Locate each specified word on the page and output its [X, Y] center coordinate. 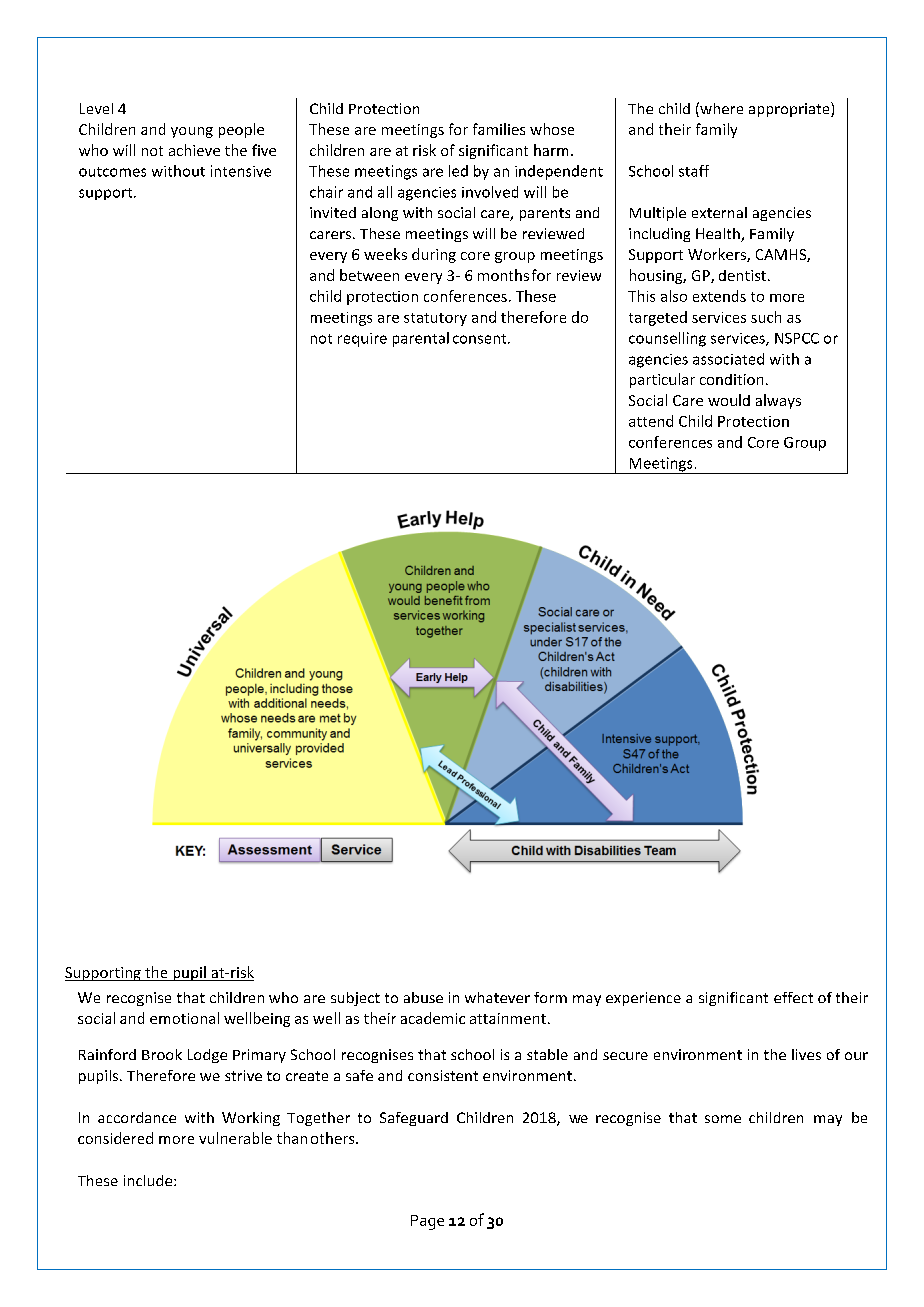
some [723, 1119]
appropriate [790, 109]
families [499, 129]
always [778, 401]
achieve [194, 150]
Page [427, 1222]
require [362, 340]
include [149, 1180]
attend [651, 421]
